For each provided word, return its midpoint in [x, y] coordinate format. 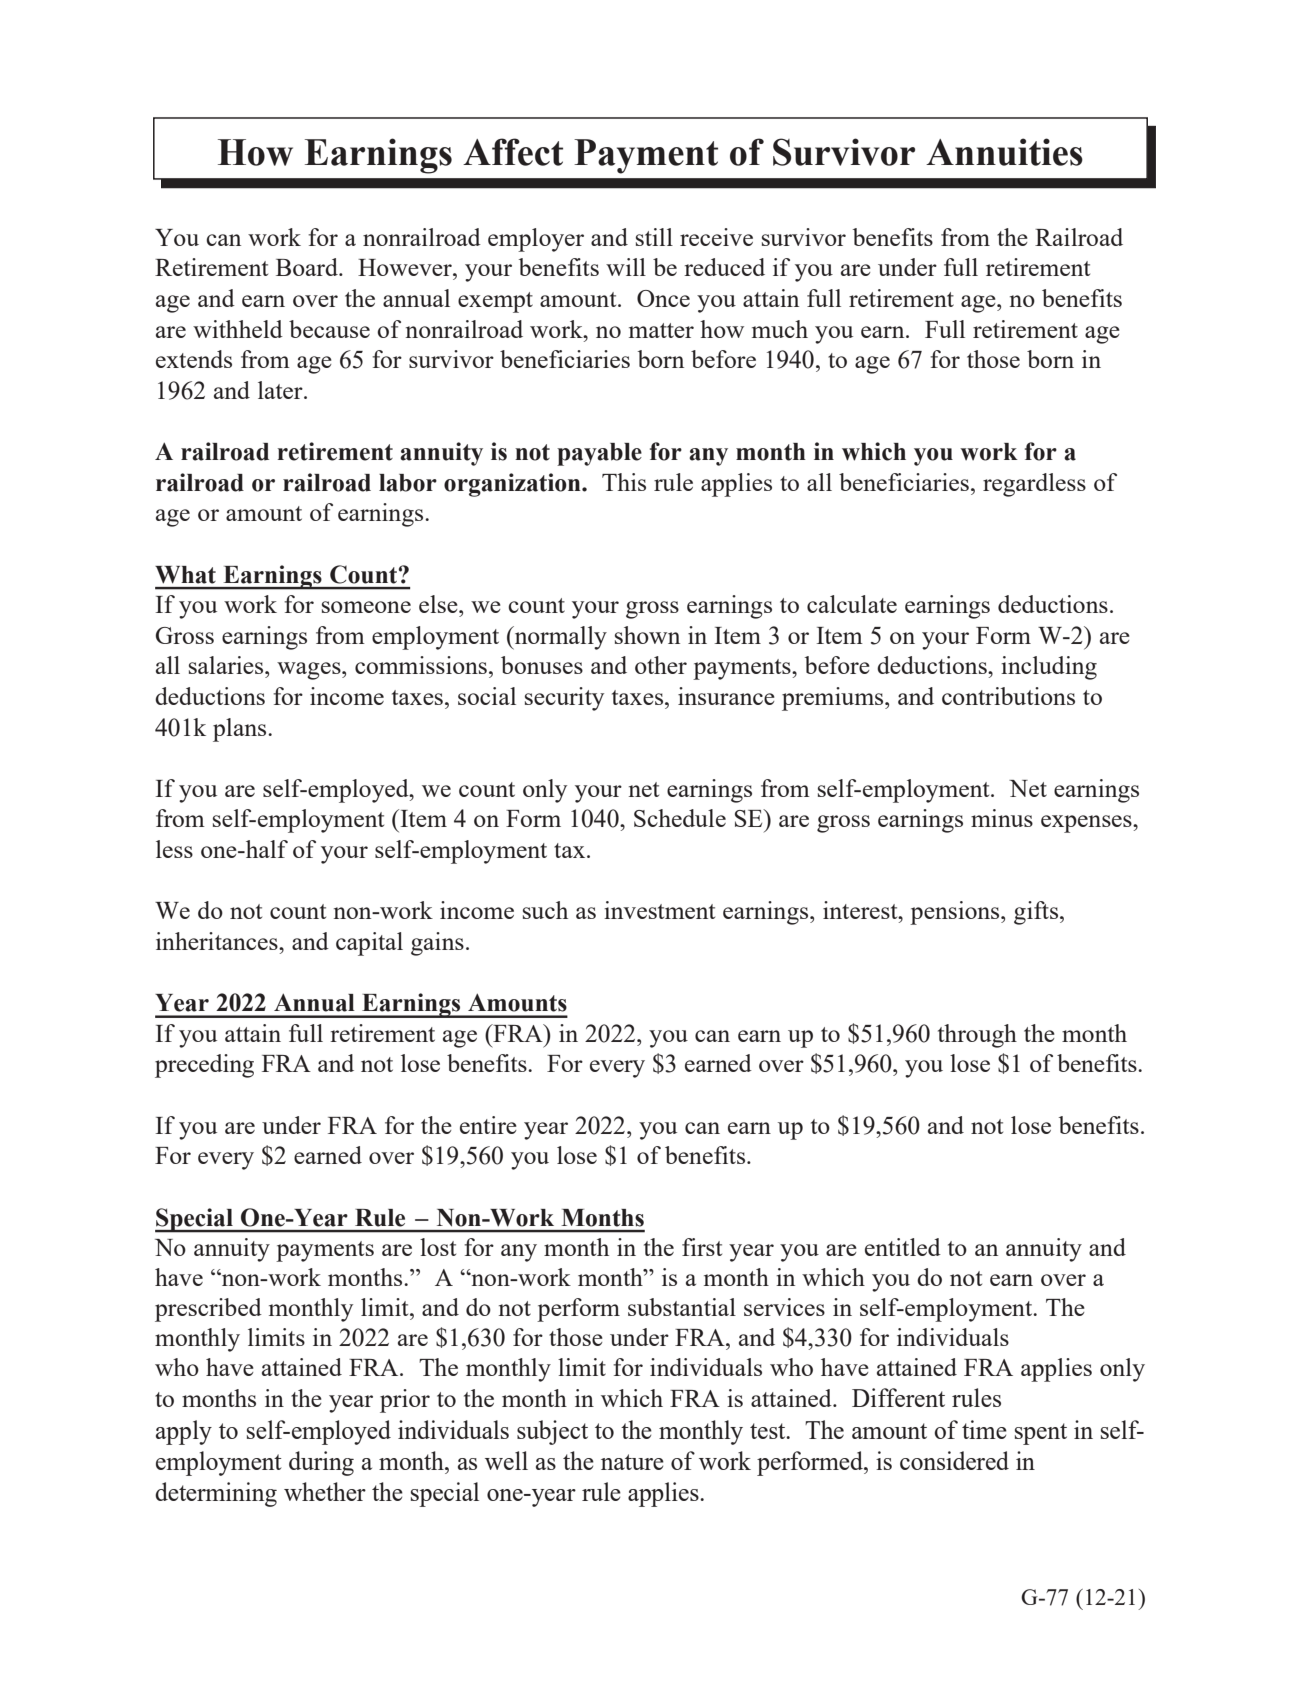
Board [308, 267]
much [780, 329]
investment [659, 910]
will [626, 267]
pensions [956, 913]
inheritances [218, 941]
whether [325, 1491]
